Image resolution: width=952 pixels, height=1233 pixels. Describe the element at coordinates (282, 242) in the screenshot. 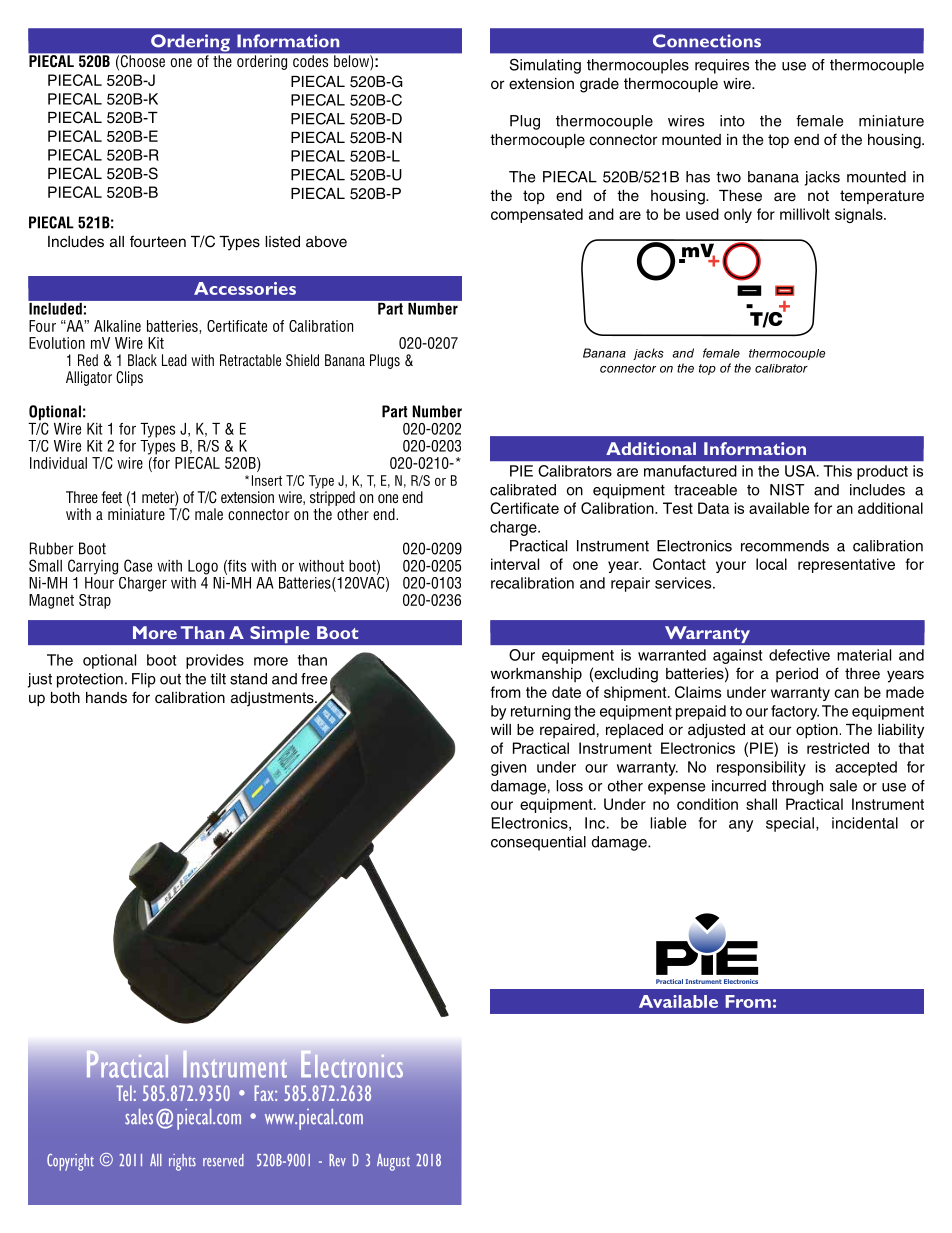

I see `listed` at that location.
